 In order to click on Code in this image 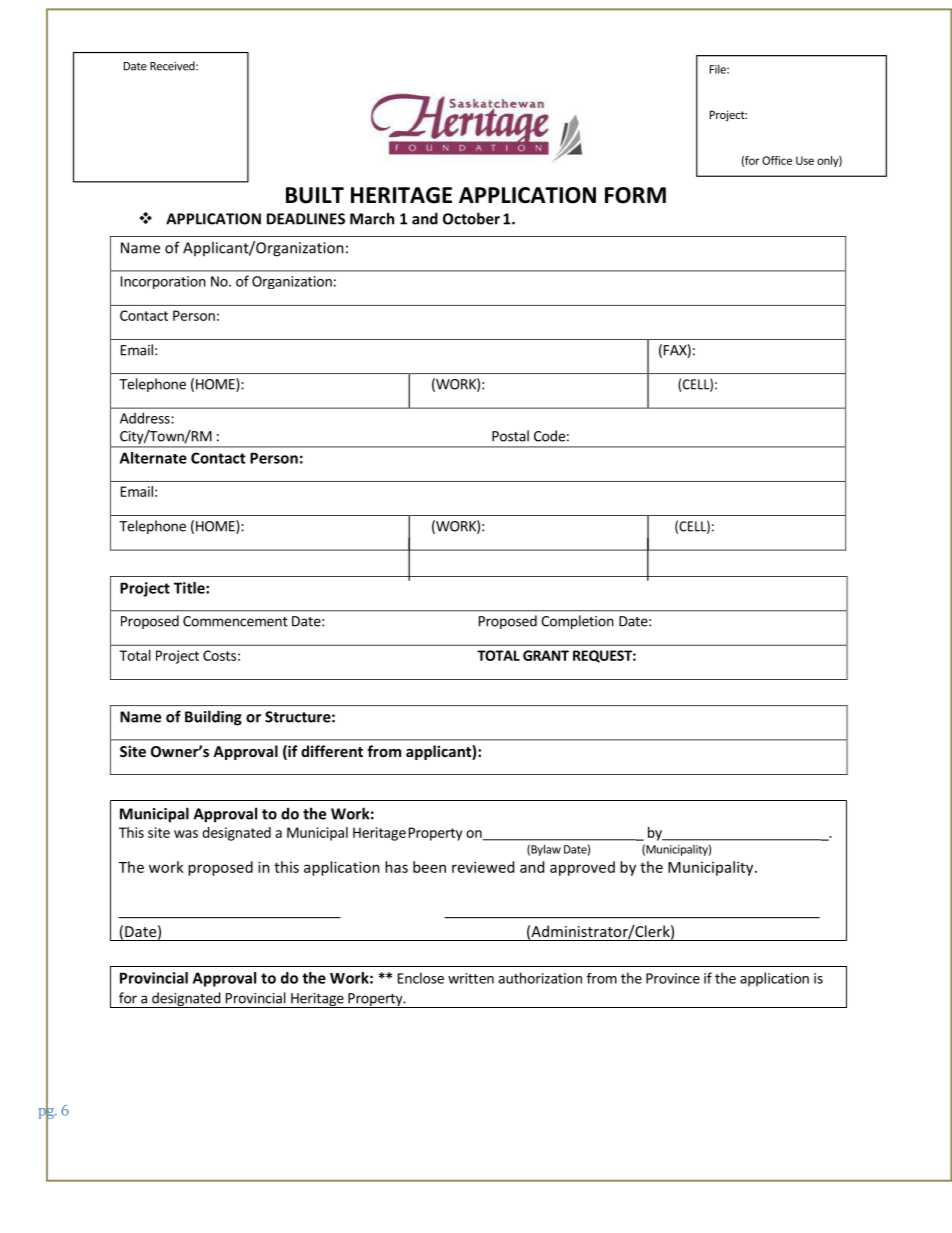, I will do `click(549, 436)`.
